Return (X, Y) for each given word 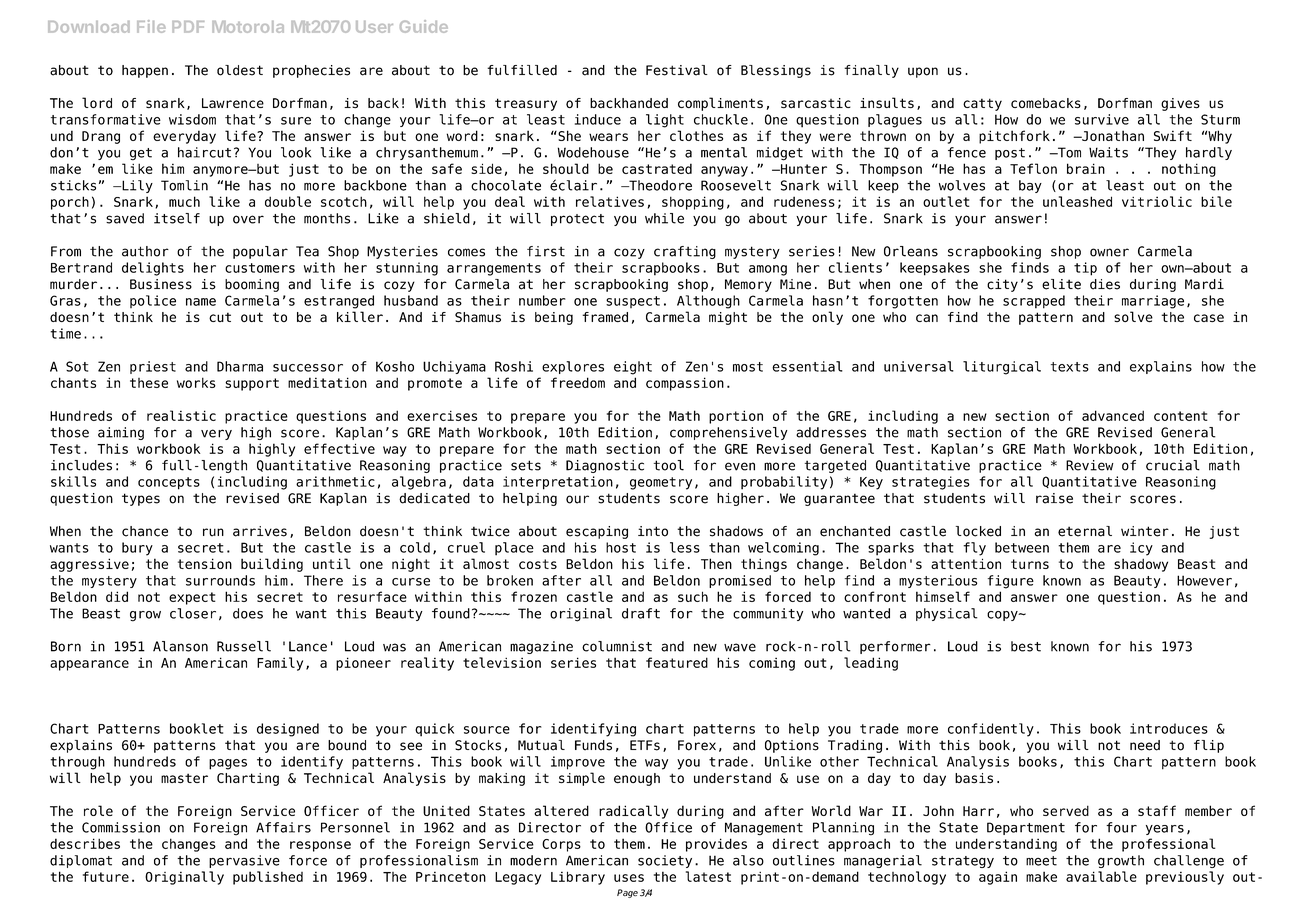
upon (923, 72)
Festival (677, 70)
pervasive (244, 861)
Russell (244, 646)
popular (260, 252)
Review (1090, 465)
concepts (169, 483)
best (1026, 646)
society (665, 861)
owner (1109, 252)
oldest (240, 70)
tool (669, 465)
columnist (617, 646)
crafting (685, 252)
